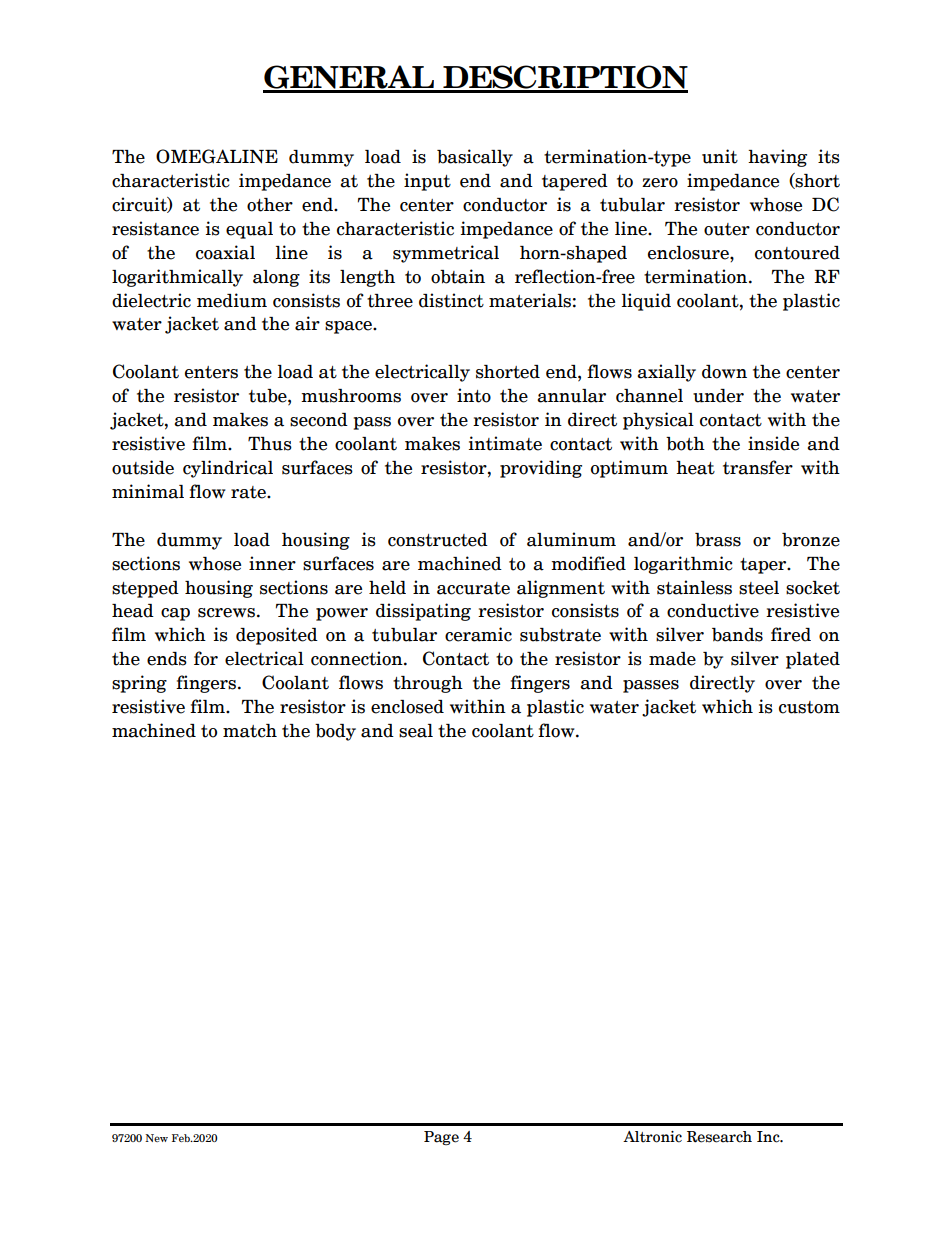  I want to click on other, so click(270, 205).
